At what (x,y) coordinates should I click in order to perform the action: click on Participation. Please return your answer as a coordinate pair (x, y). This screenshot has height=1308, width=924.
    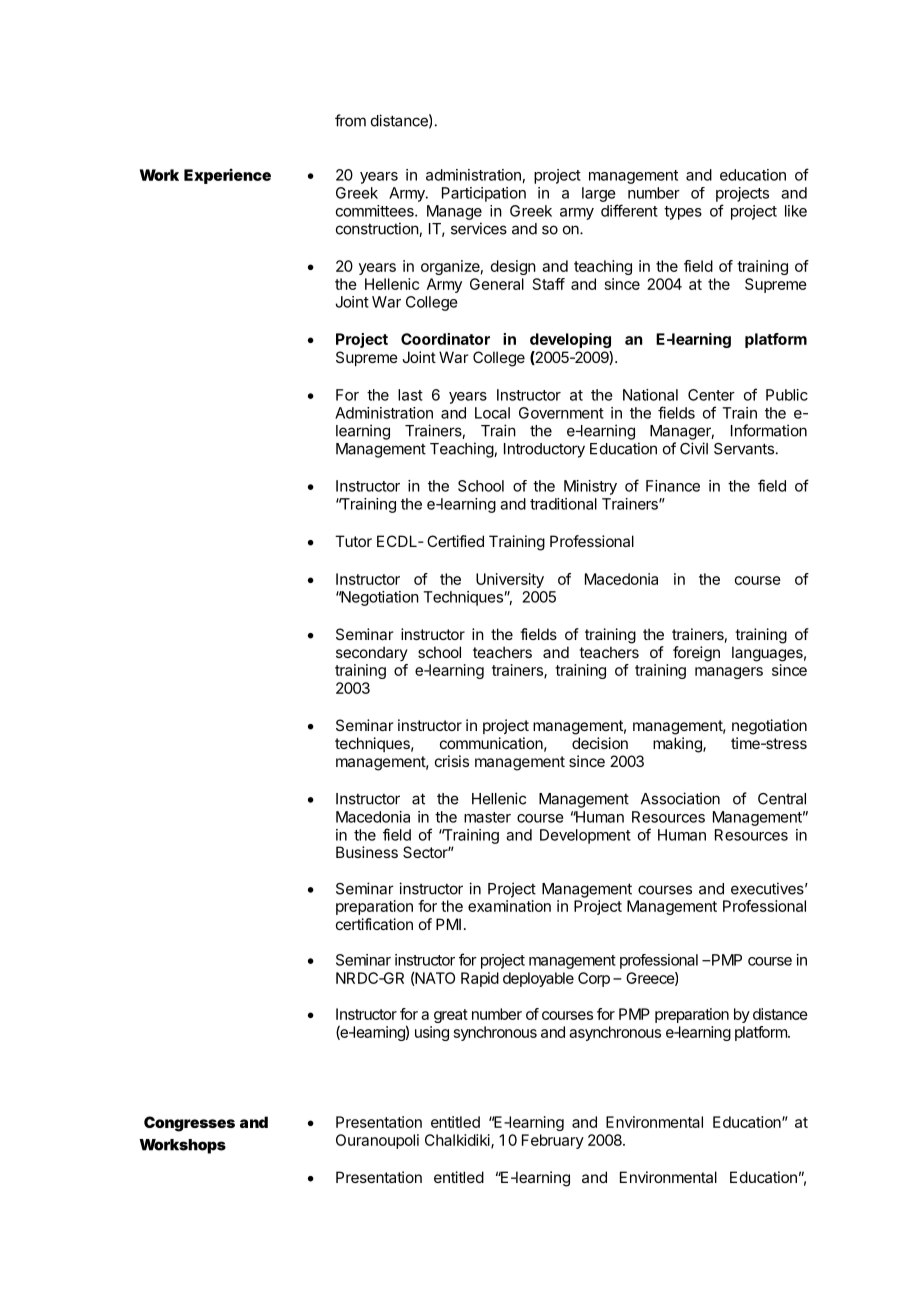
    Looking at the image, I should click on (484, 194).
